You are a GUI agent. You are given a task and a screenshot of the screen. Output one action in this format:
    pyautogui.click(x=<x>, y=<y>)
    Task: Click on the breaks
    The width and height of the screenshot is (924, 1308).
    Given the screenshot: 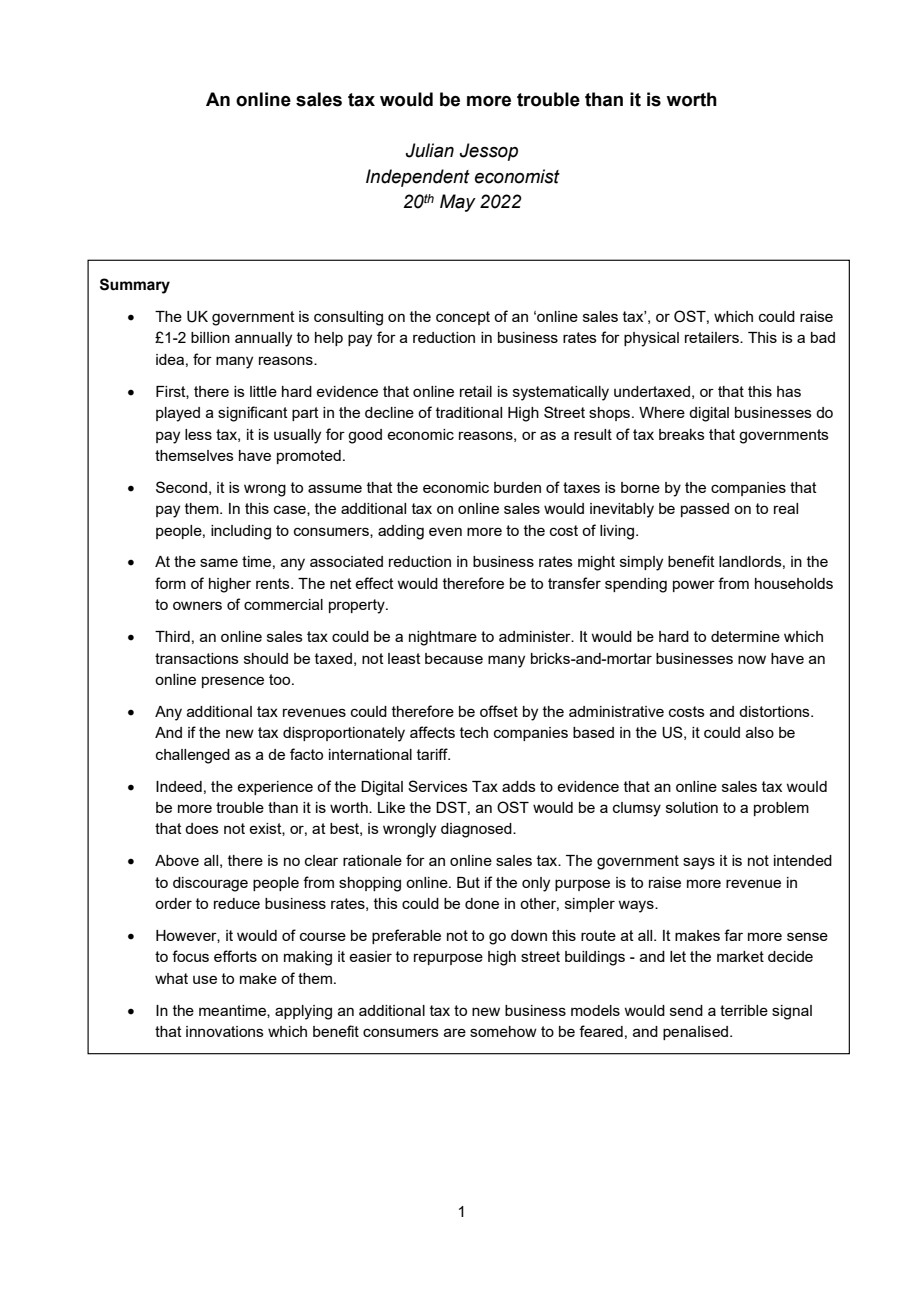 What is the action you would take?
    pyautogui.click(x=682, y=434)
